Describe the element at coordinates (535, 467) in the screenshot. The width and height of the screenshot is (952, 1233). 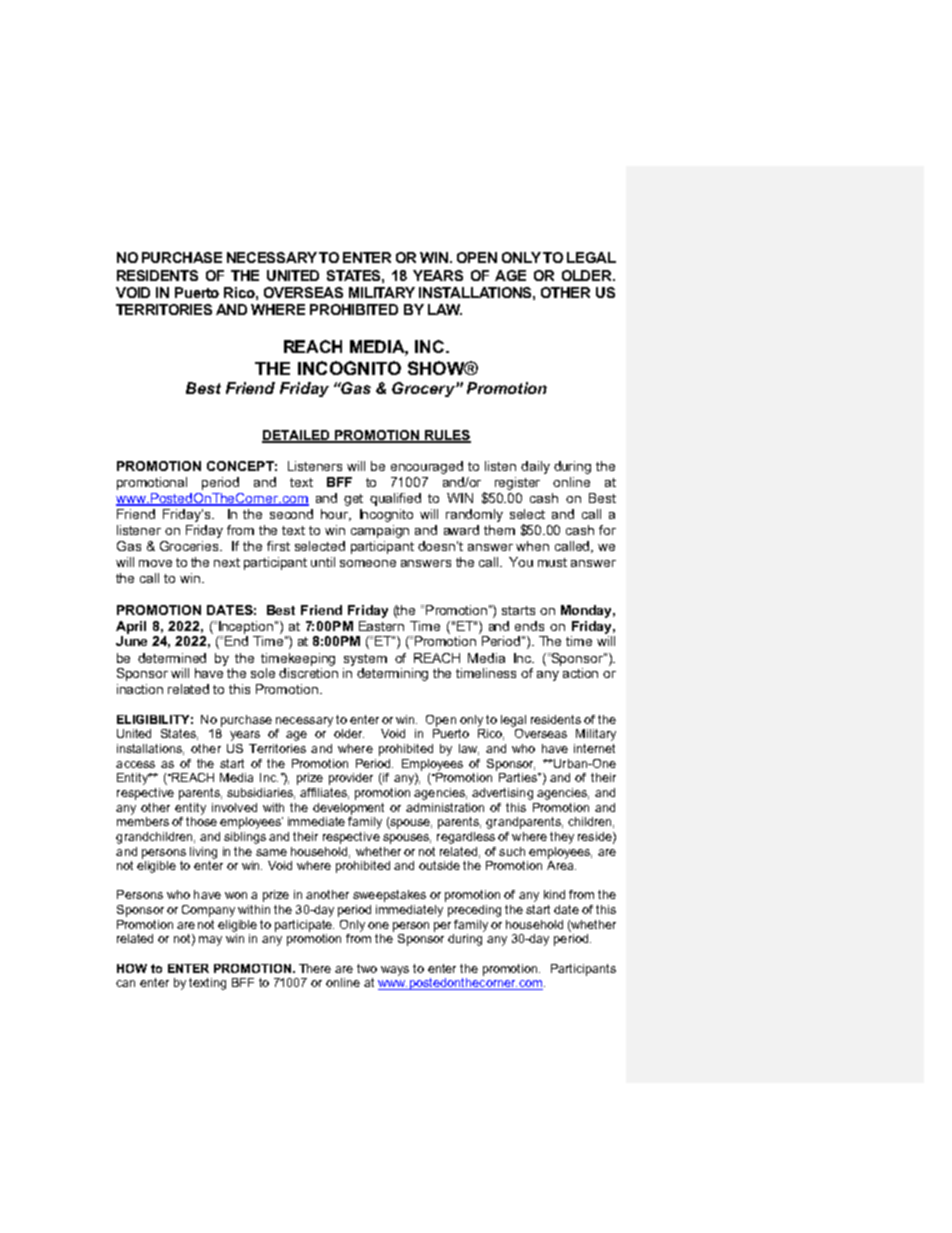
I see `daily` at that location.
